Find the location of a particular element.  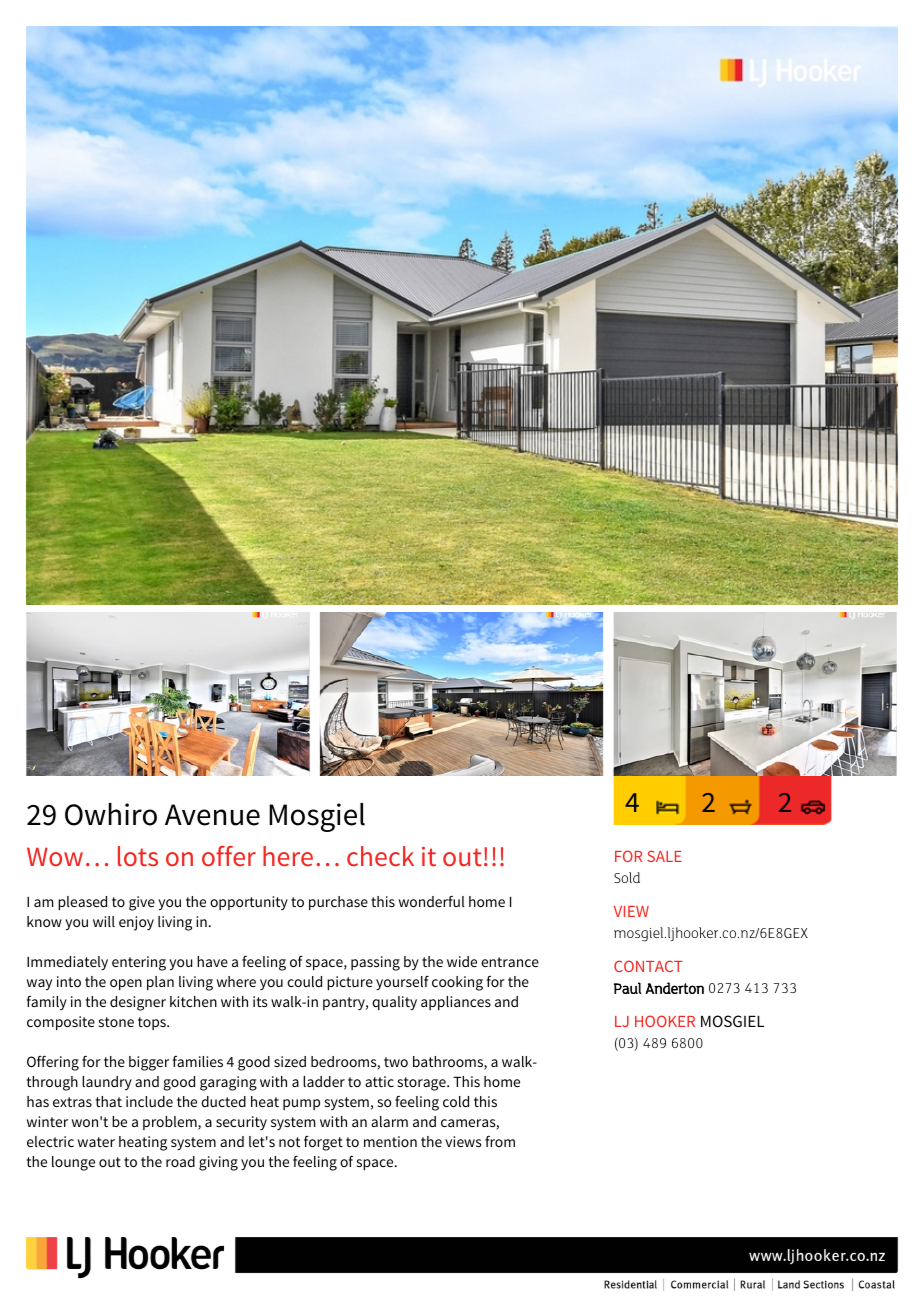

forget is located at coordinates (323, 1143).
